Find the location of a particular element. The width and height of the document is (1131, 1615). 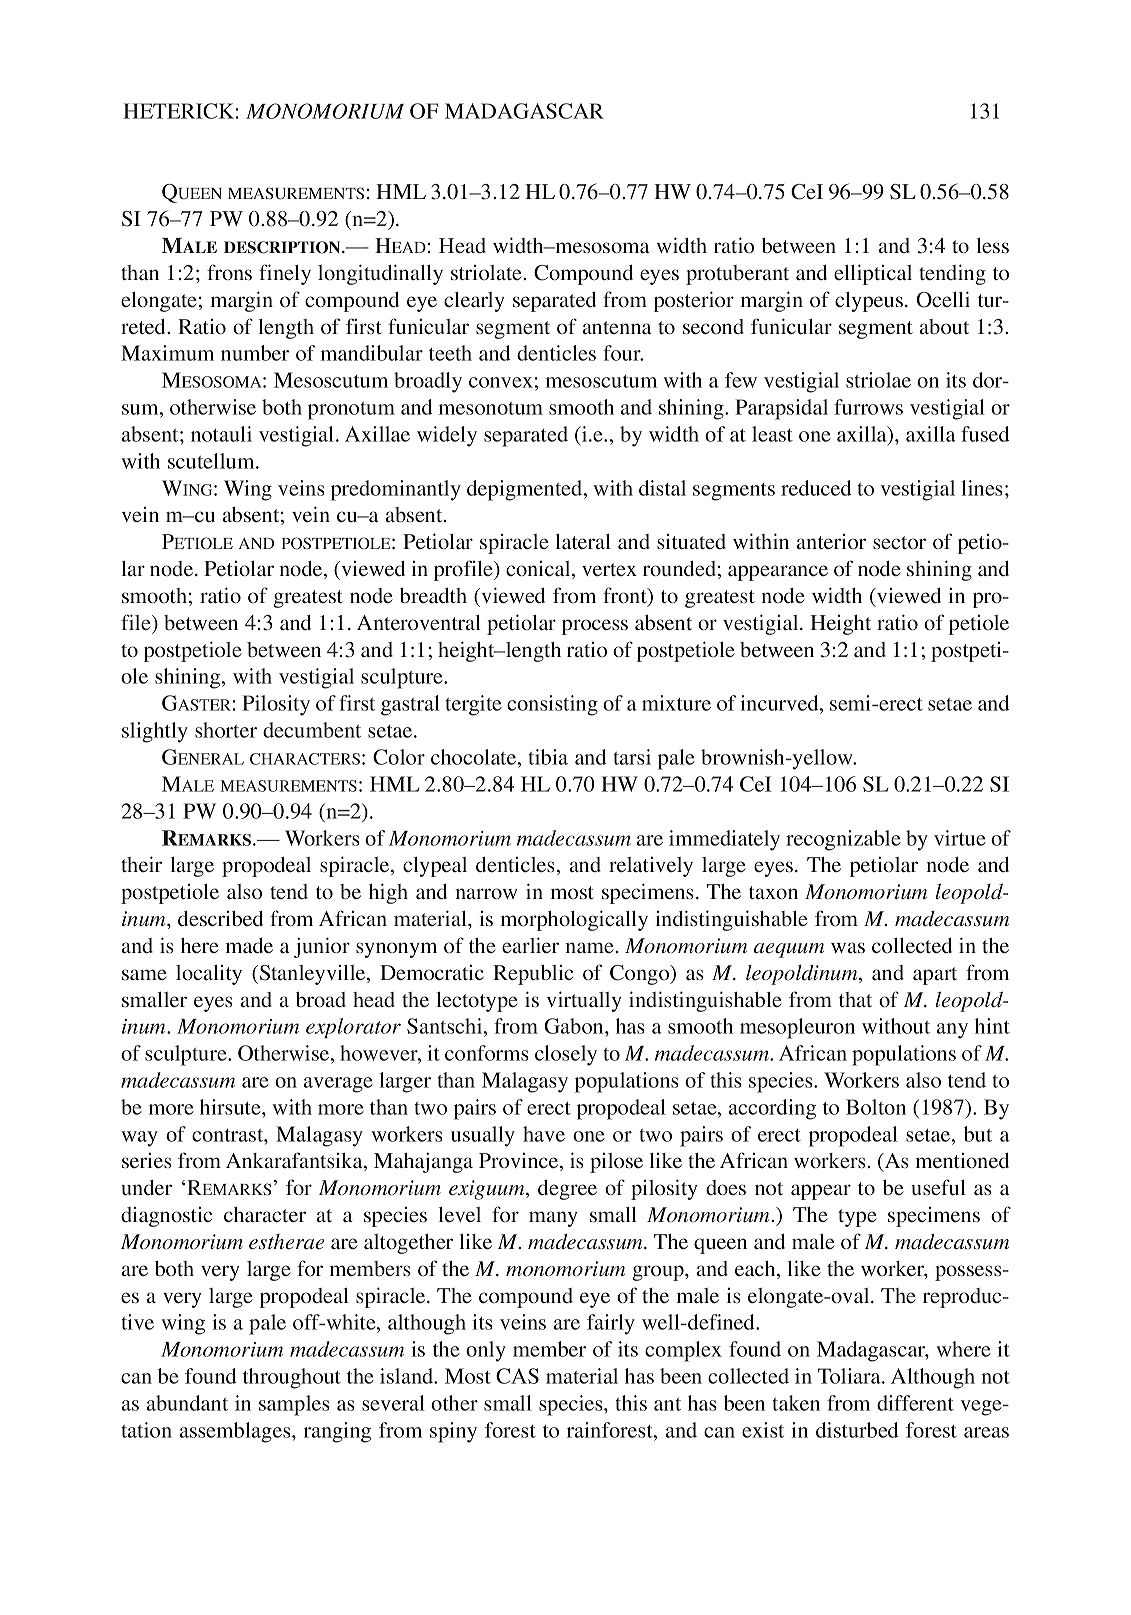

samples is located at coordinates (294, 1405).
